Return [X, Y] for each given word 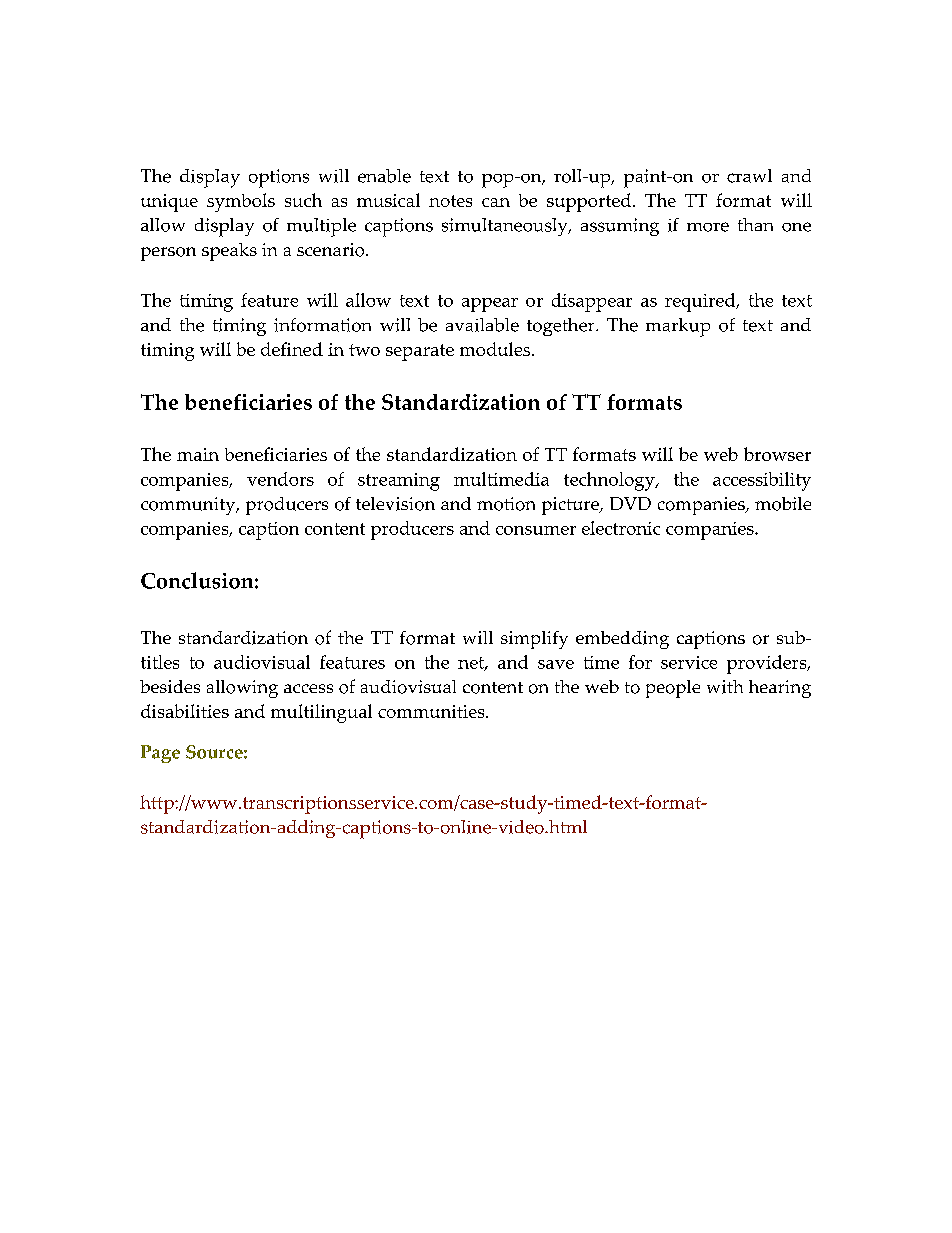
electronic [621, 528]
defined [292, 349]
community [189, 506]
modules [496, 349]
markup [678, 327]
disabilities [185, 711]
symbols [241, 202]
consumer [536, 530]
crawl [749, 176]
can [496, 202]
